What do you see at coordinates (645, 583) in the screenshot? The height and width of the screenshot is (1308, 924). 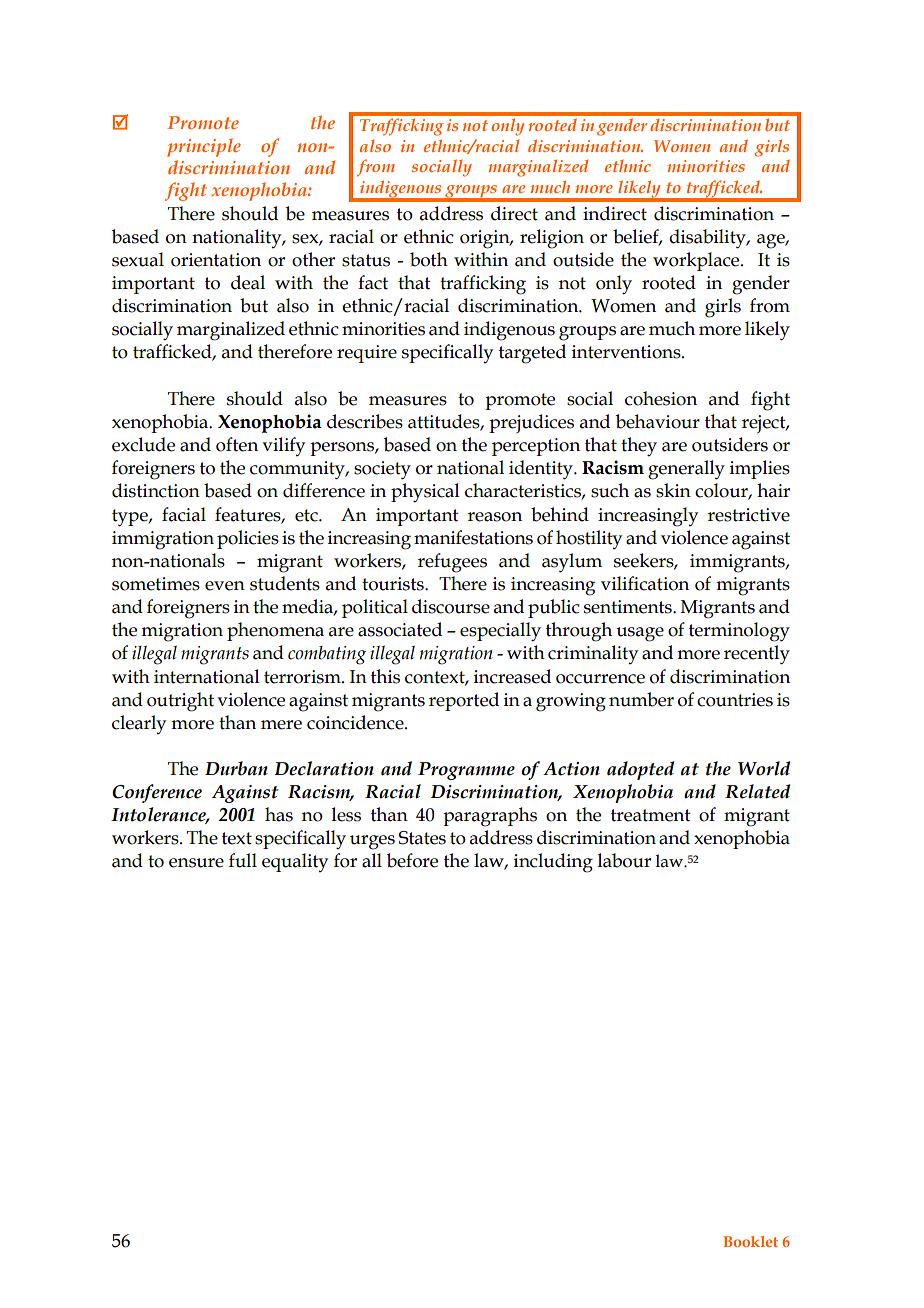 I see `vilification` at bounding box center [645, 583].
